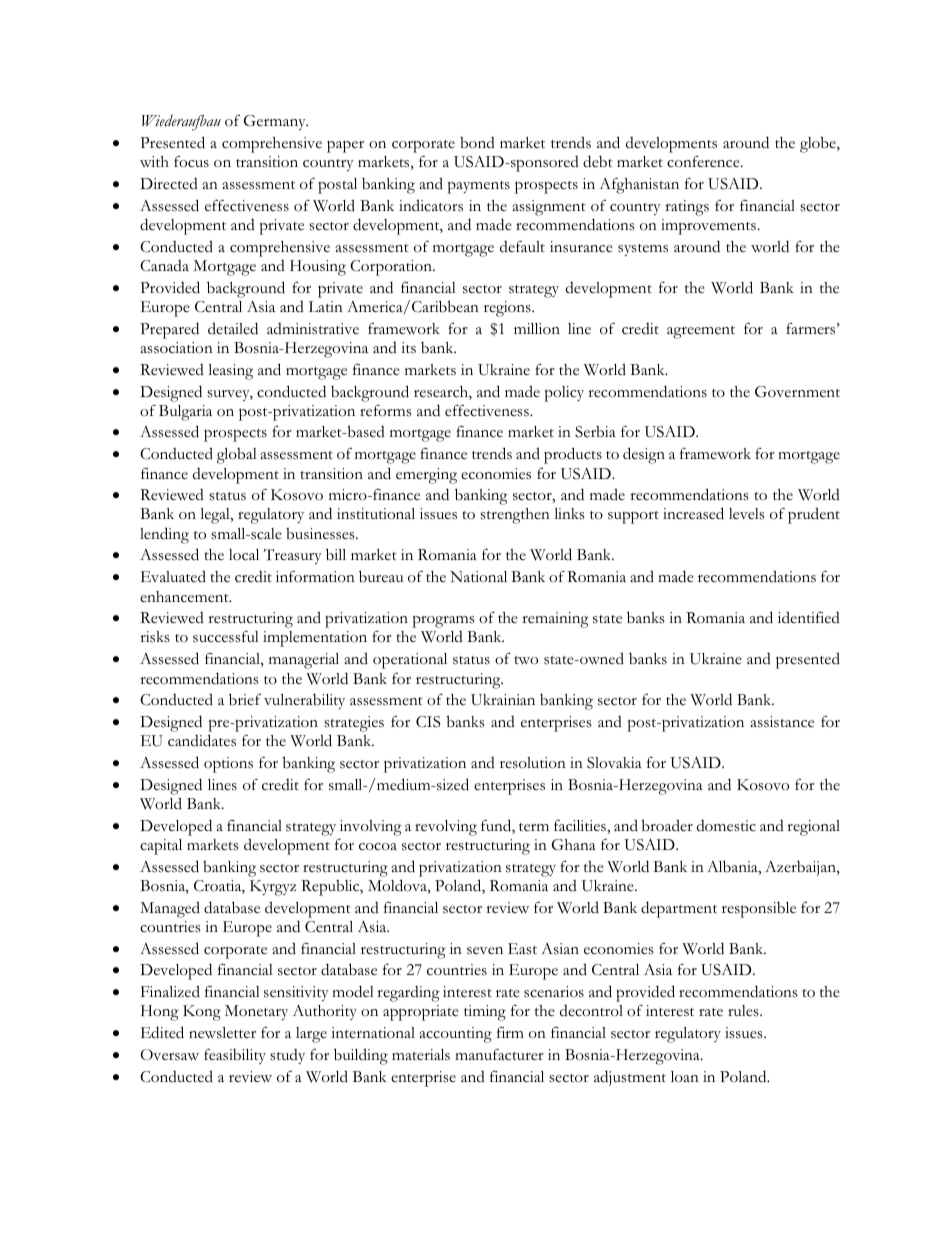 The image size is (952, 1233). What do you see at coordinates (744, 1011) in the page?
I see `rules` at bounding box center [744, 1011].
